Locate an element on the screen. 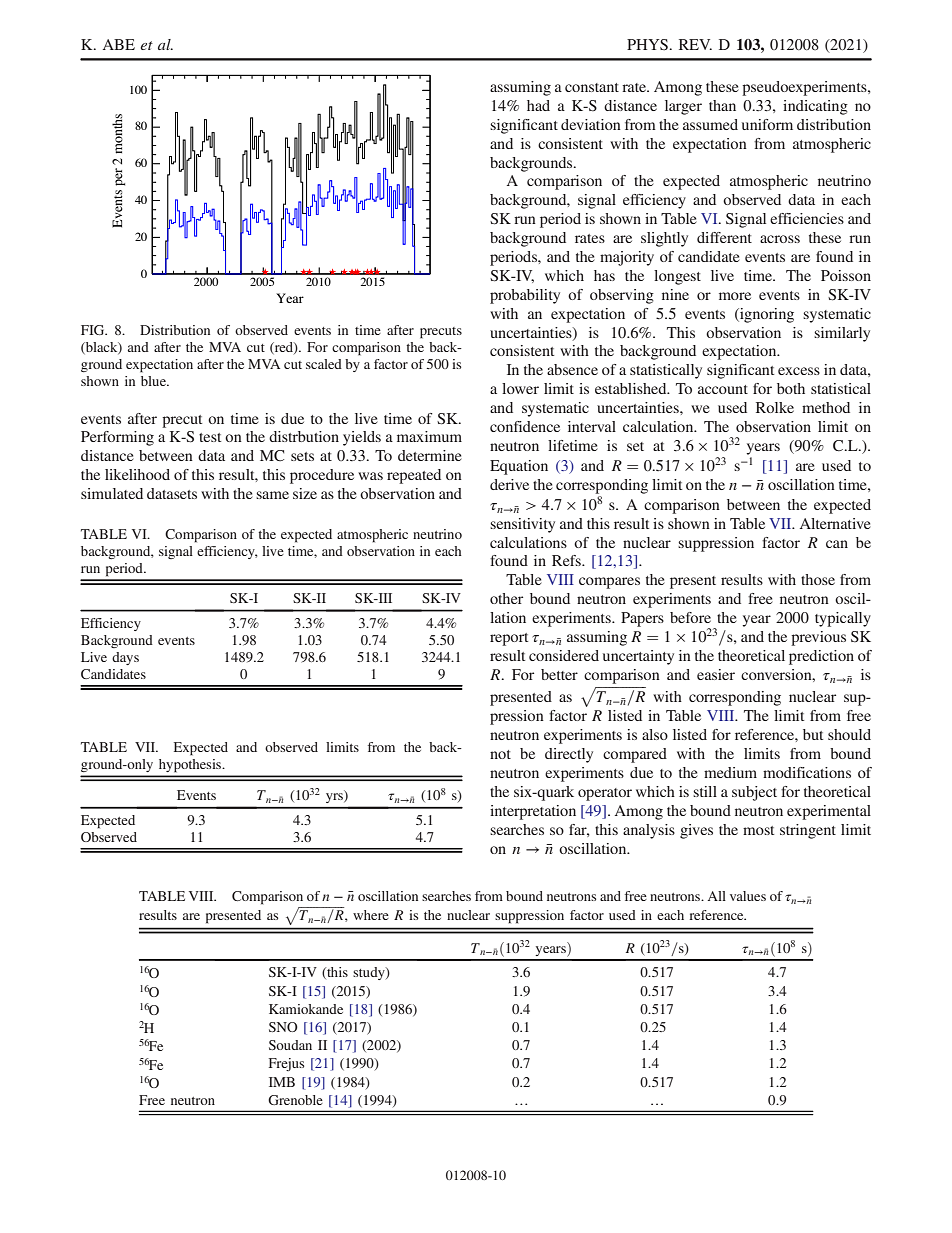  both is located at coordinates (791, 388).
